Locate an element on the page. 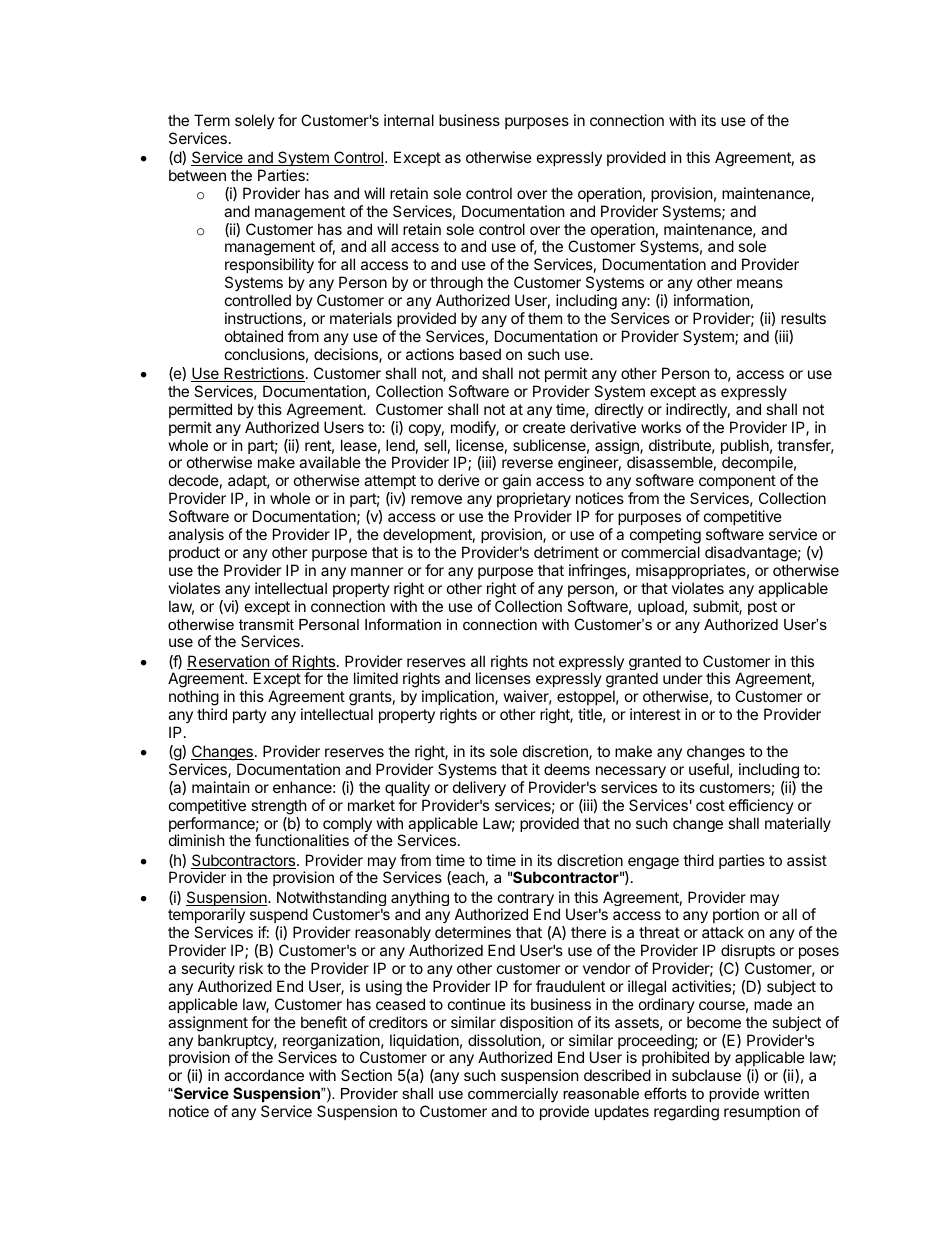 Image resolution: width=952 pixels, height=1233 pixels. post is located at coordinates (762, 608).
